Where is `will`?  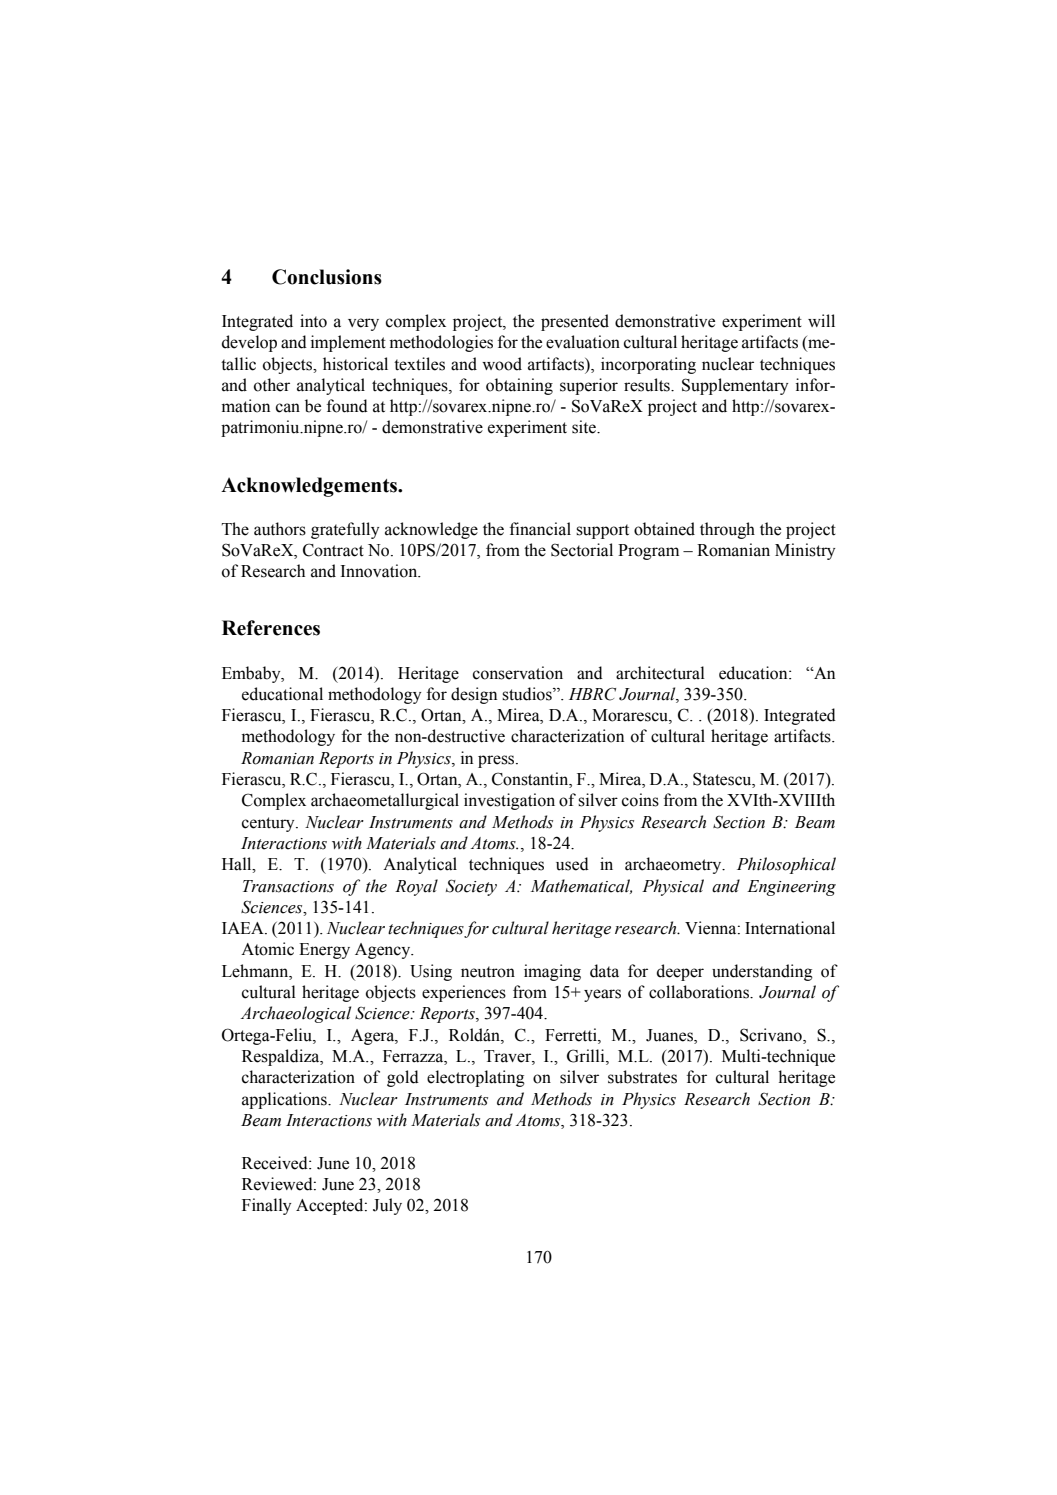 will is located at coordinates (821, 320).
